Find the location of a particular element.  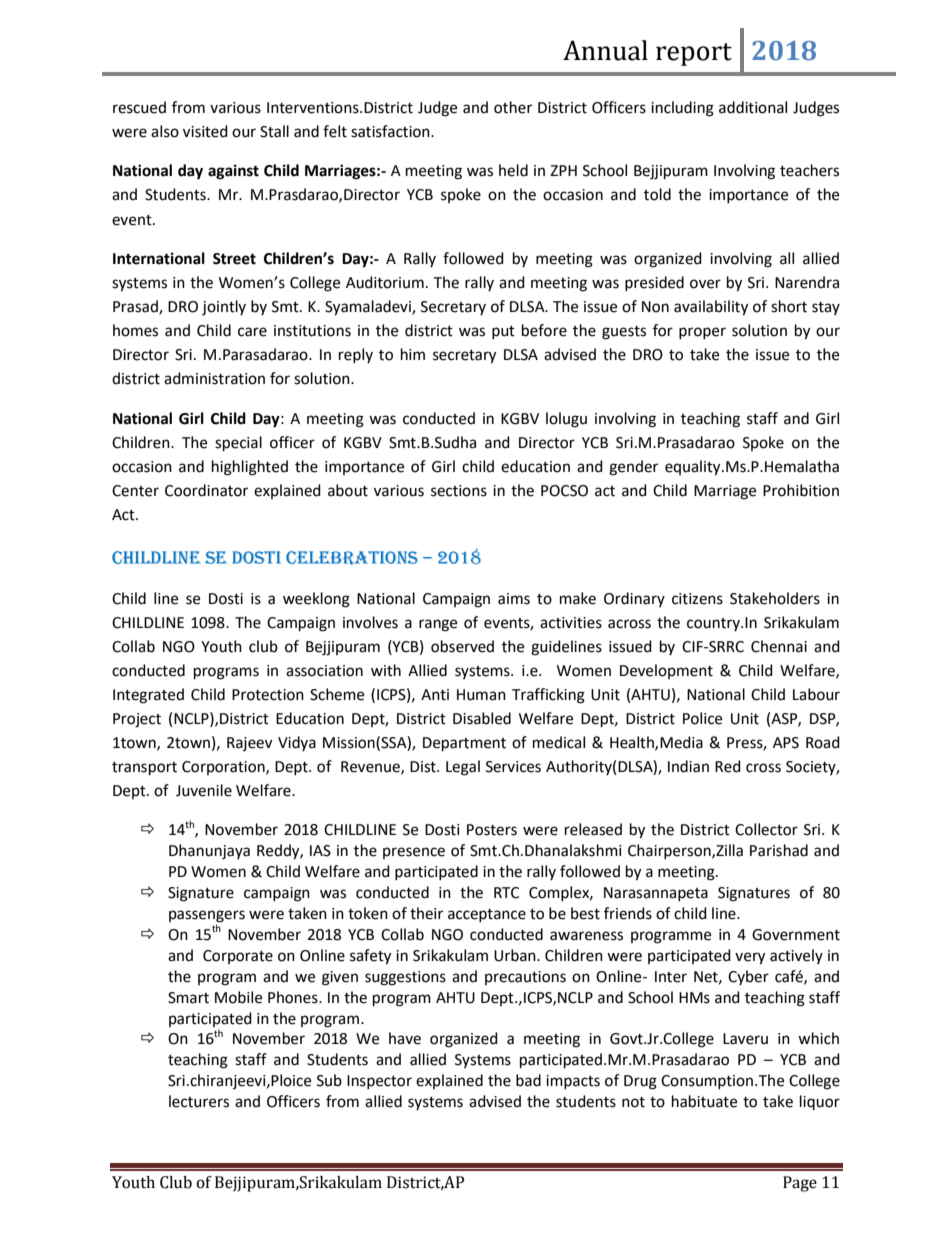

Protection is located at coordinates (268, 695).
